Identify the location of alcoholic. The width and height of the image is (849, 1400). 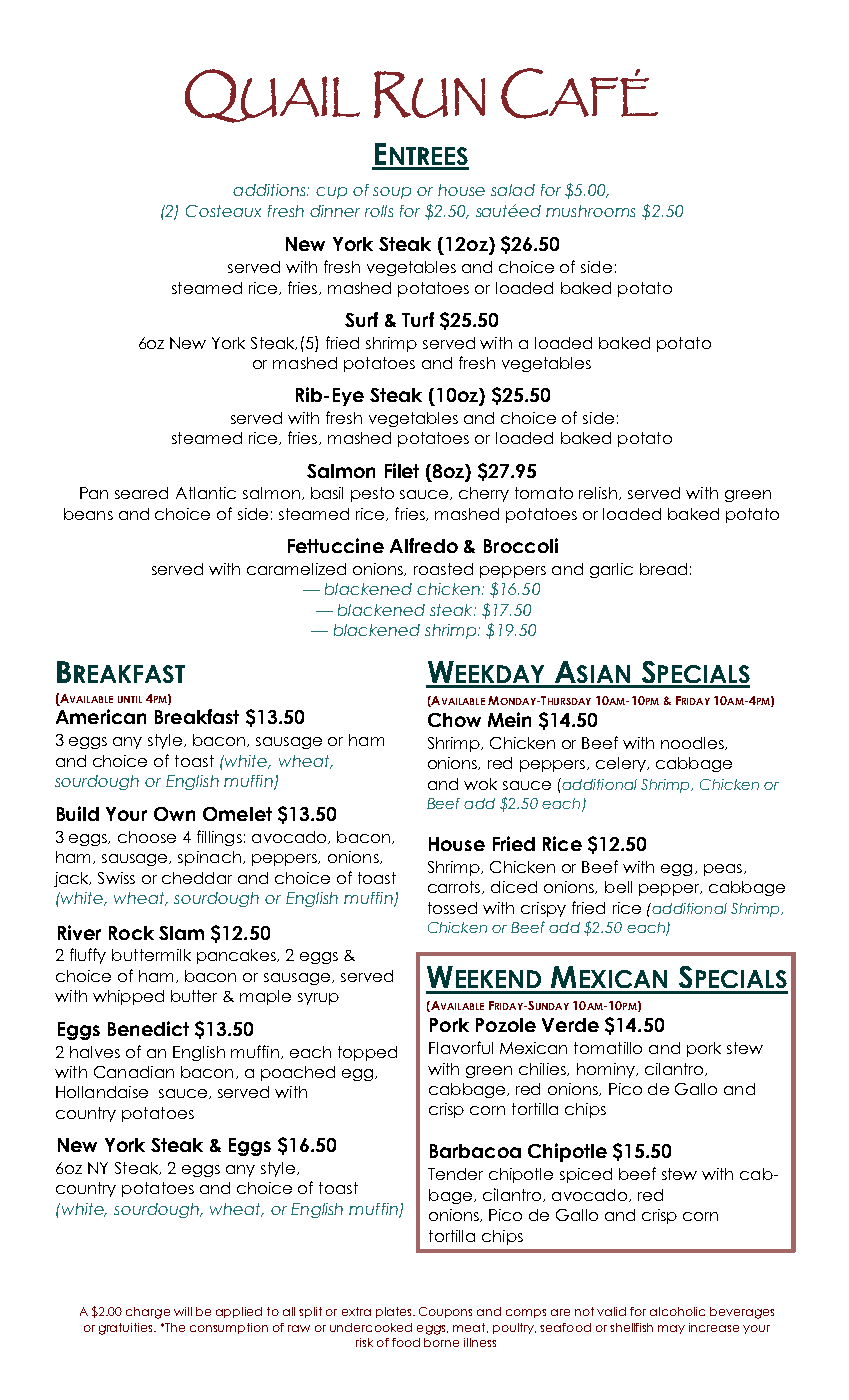
(677, 1311).
